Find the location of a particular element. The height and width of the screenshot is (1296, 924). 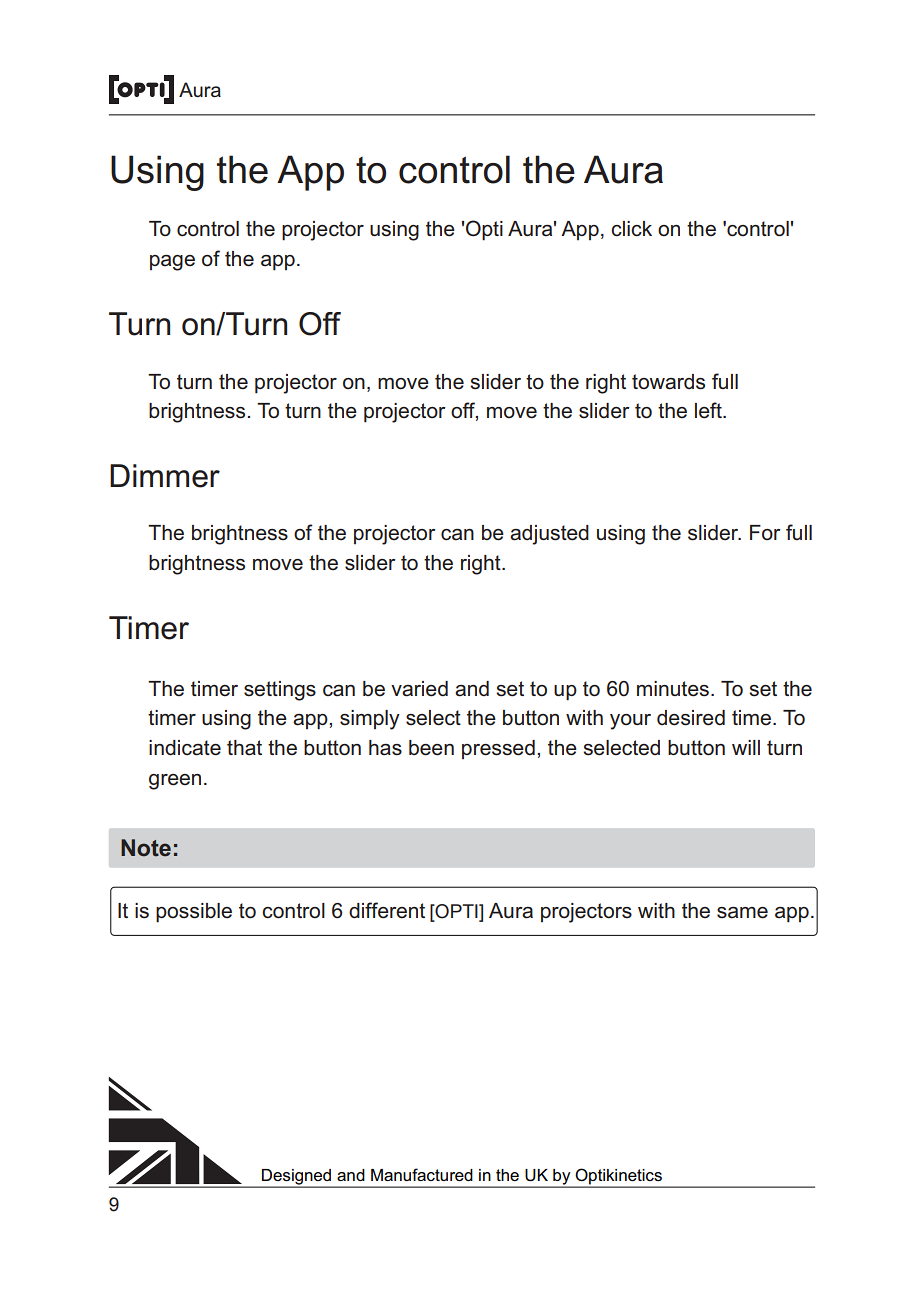

Manufactured is located at coordinates (422, 1174).
